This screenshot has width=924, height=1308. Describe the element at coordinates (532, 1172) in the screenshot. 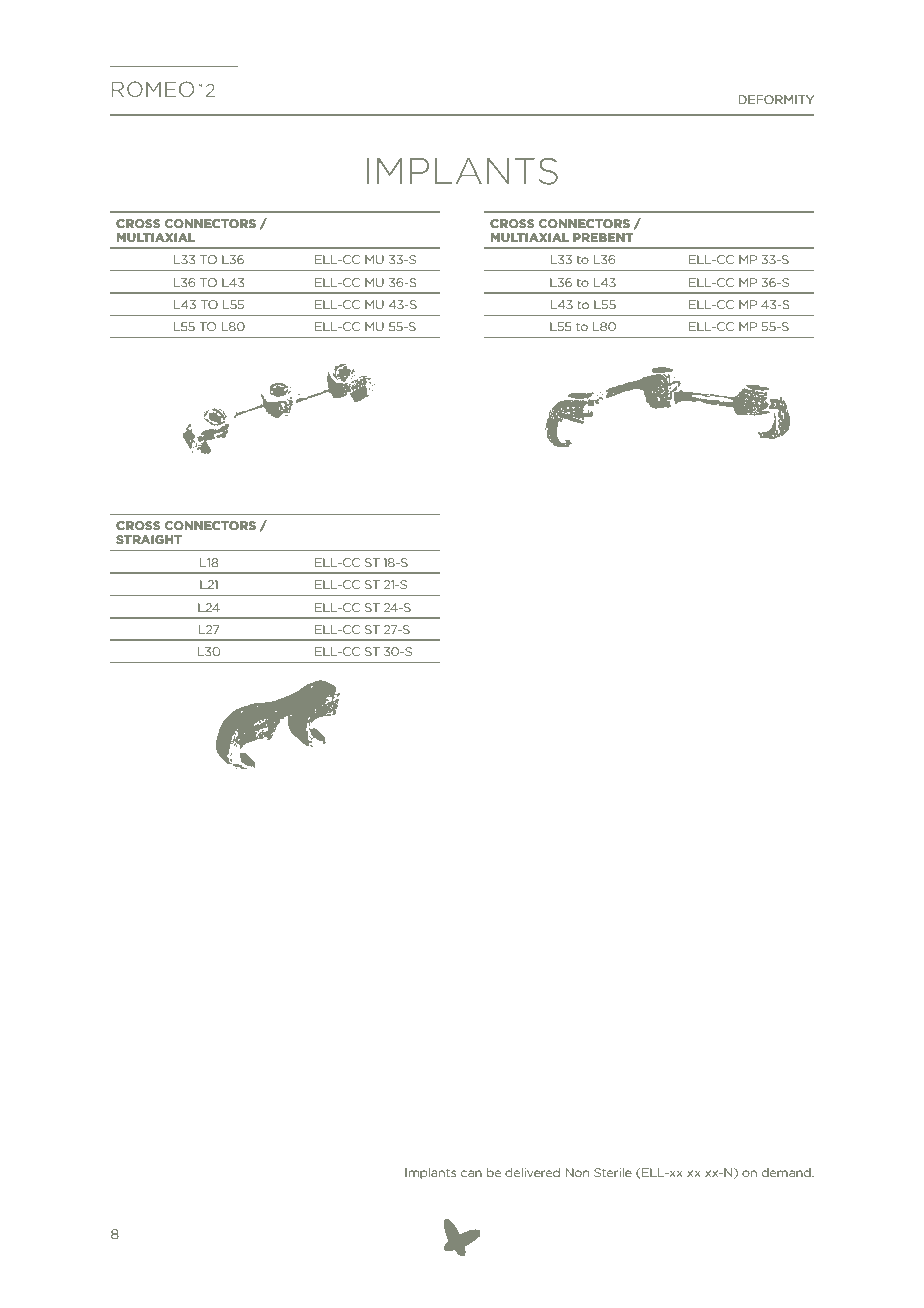

I see `delivered` at that location.
